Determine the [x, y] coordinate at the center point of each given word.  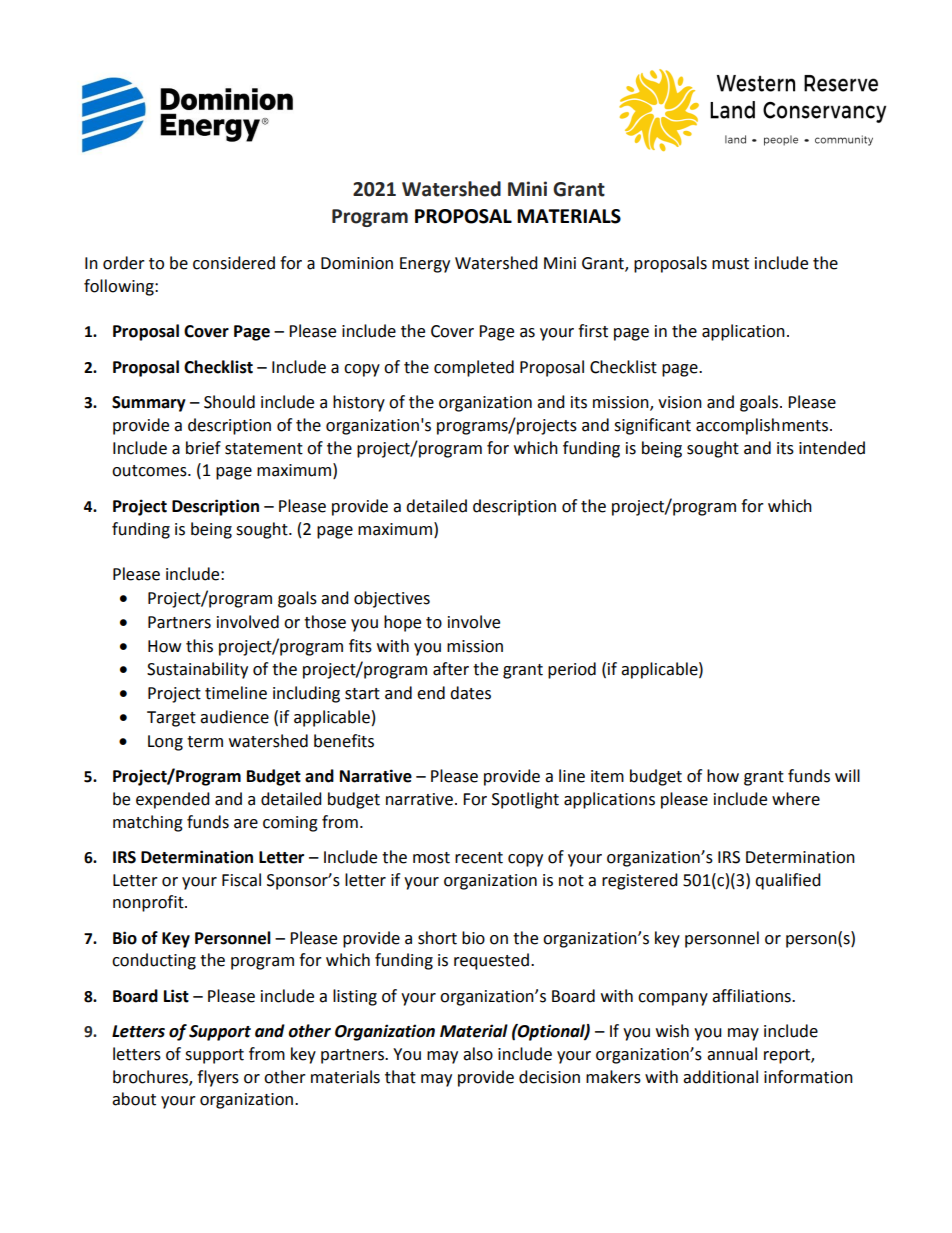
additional [720, 1077]
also [478, 1054]
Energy [425, 265]
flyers [218, 1078]
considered [234, 263]
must [730, 264]
